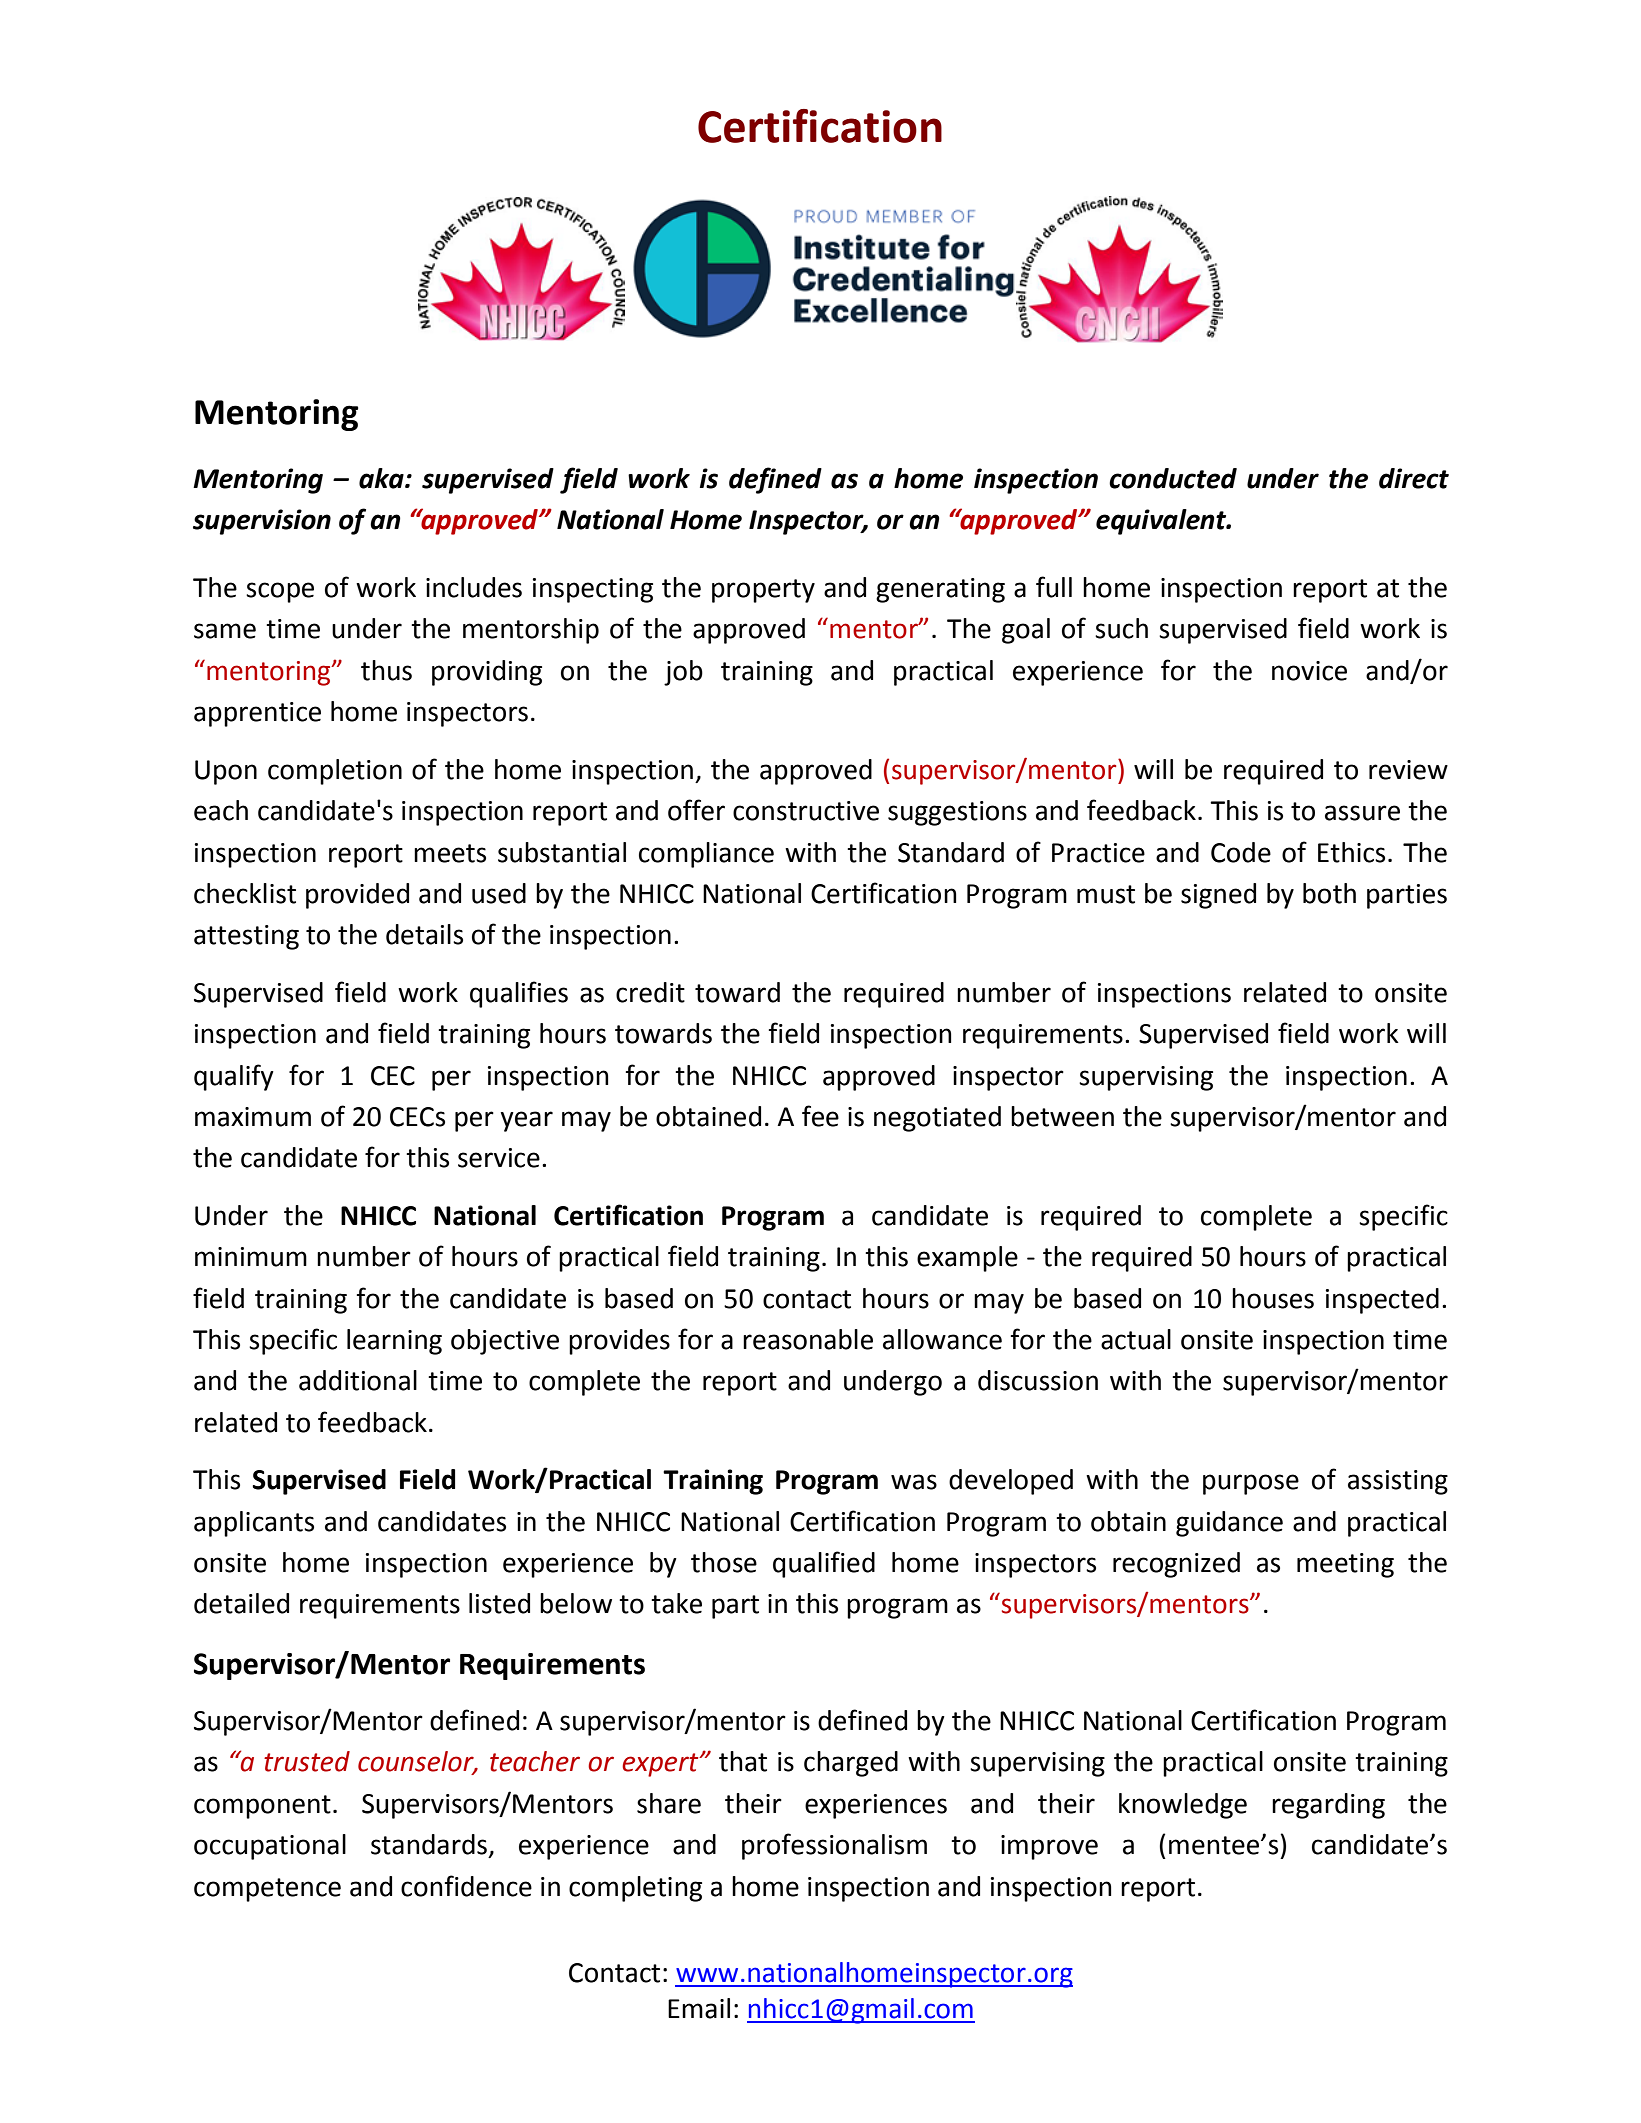  What do you see at coordinates (699, 2008) in the screenshot?
I see `Email` at bounding box center [699, 2008].
